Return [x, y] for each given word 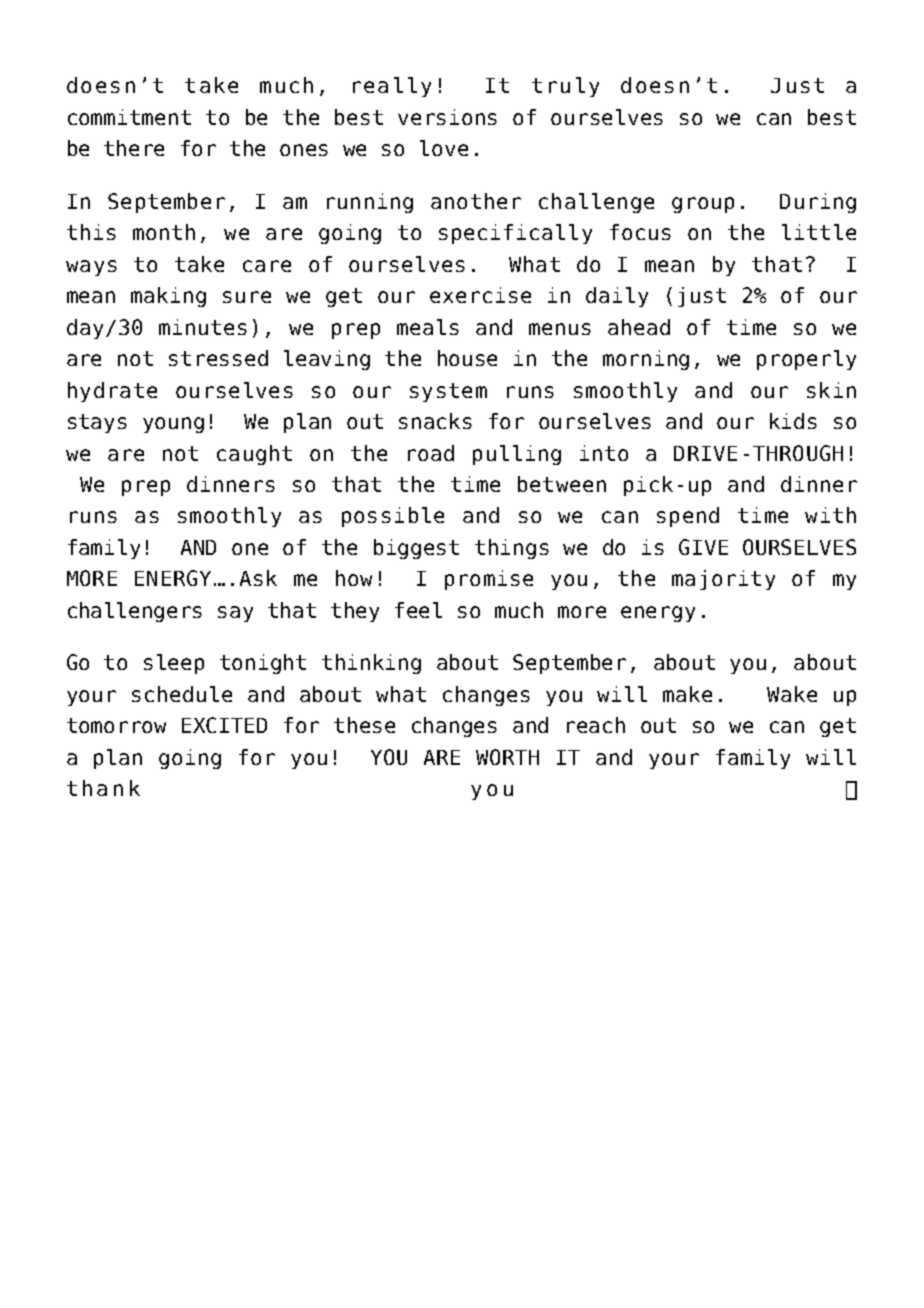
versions [447, 117]
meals [428, 327]
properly [806, 360]
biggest [416, 549]
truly [565, 87]
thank [103, 788]
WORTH [507, 757]
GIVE [703, 547]
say [235, 614]
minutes [203, 327]
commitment [129, 117]
